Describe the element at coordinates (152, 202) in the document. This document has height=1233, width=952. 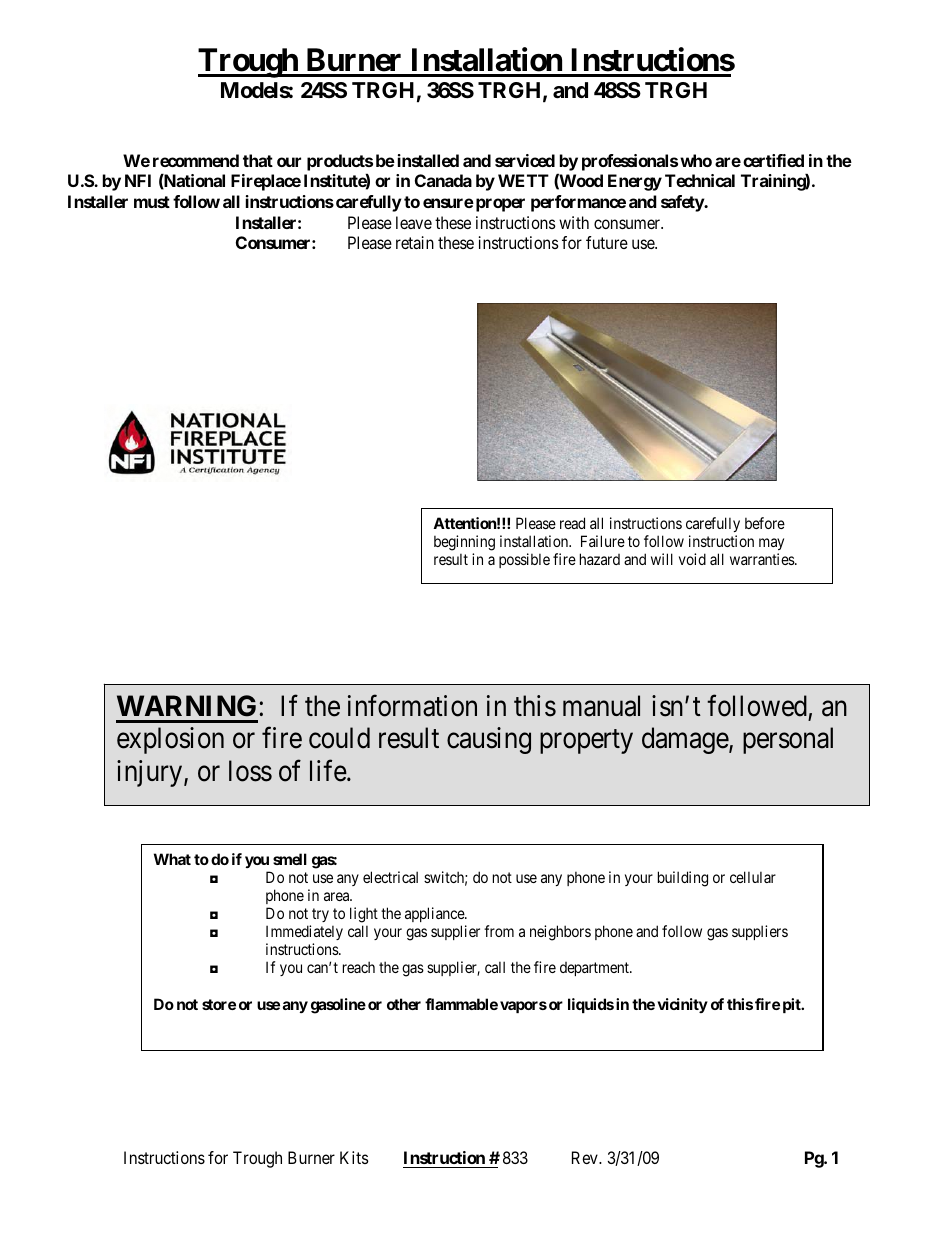
I see `must` at that location.
